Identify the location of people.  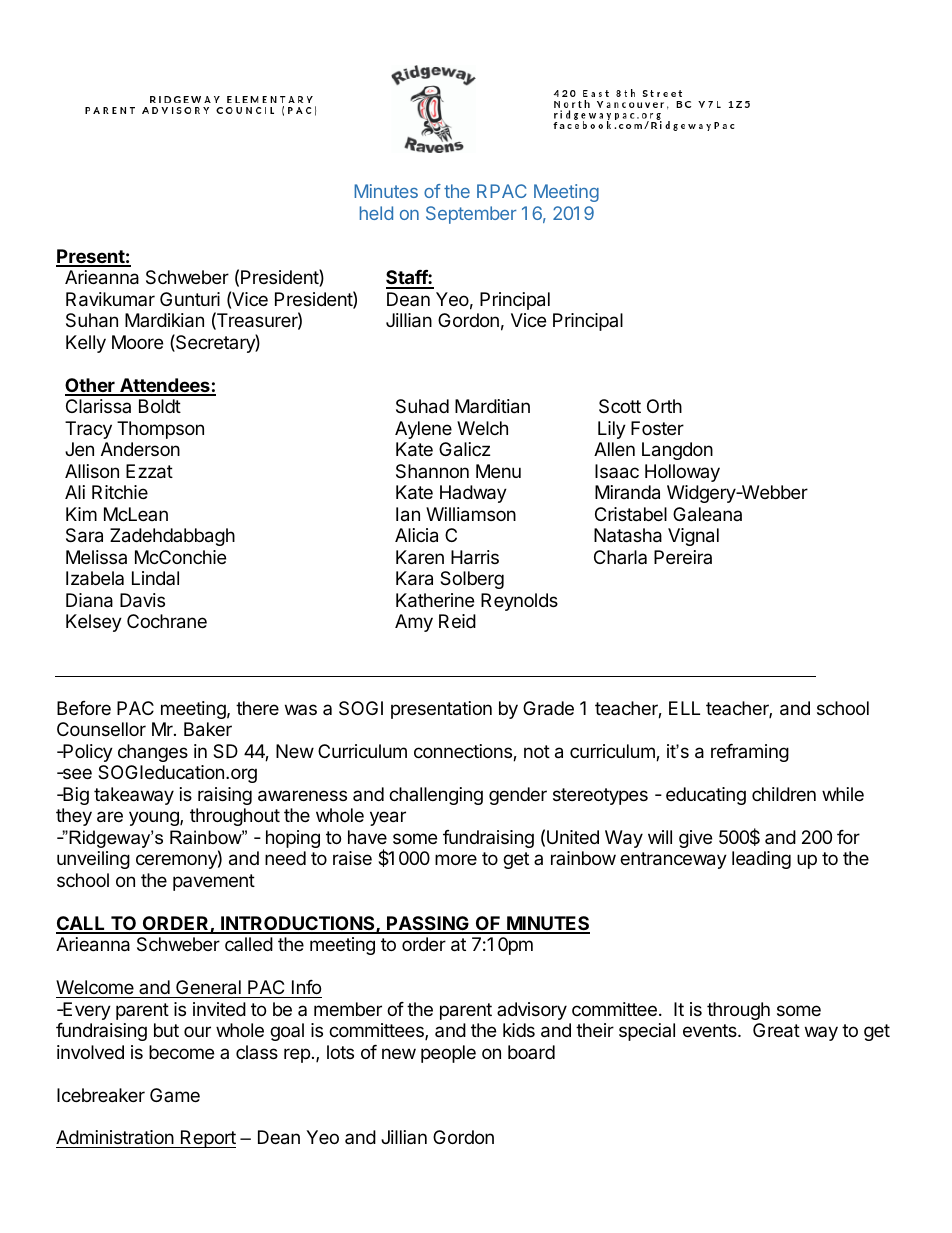
(448, 1054).
